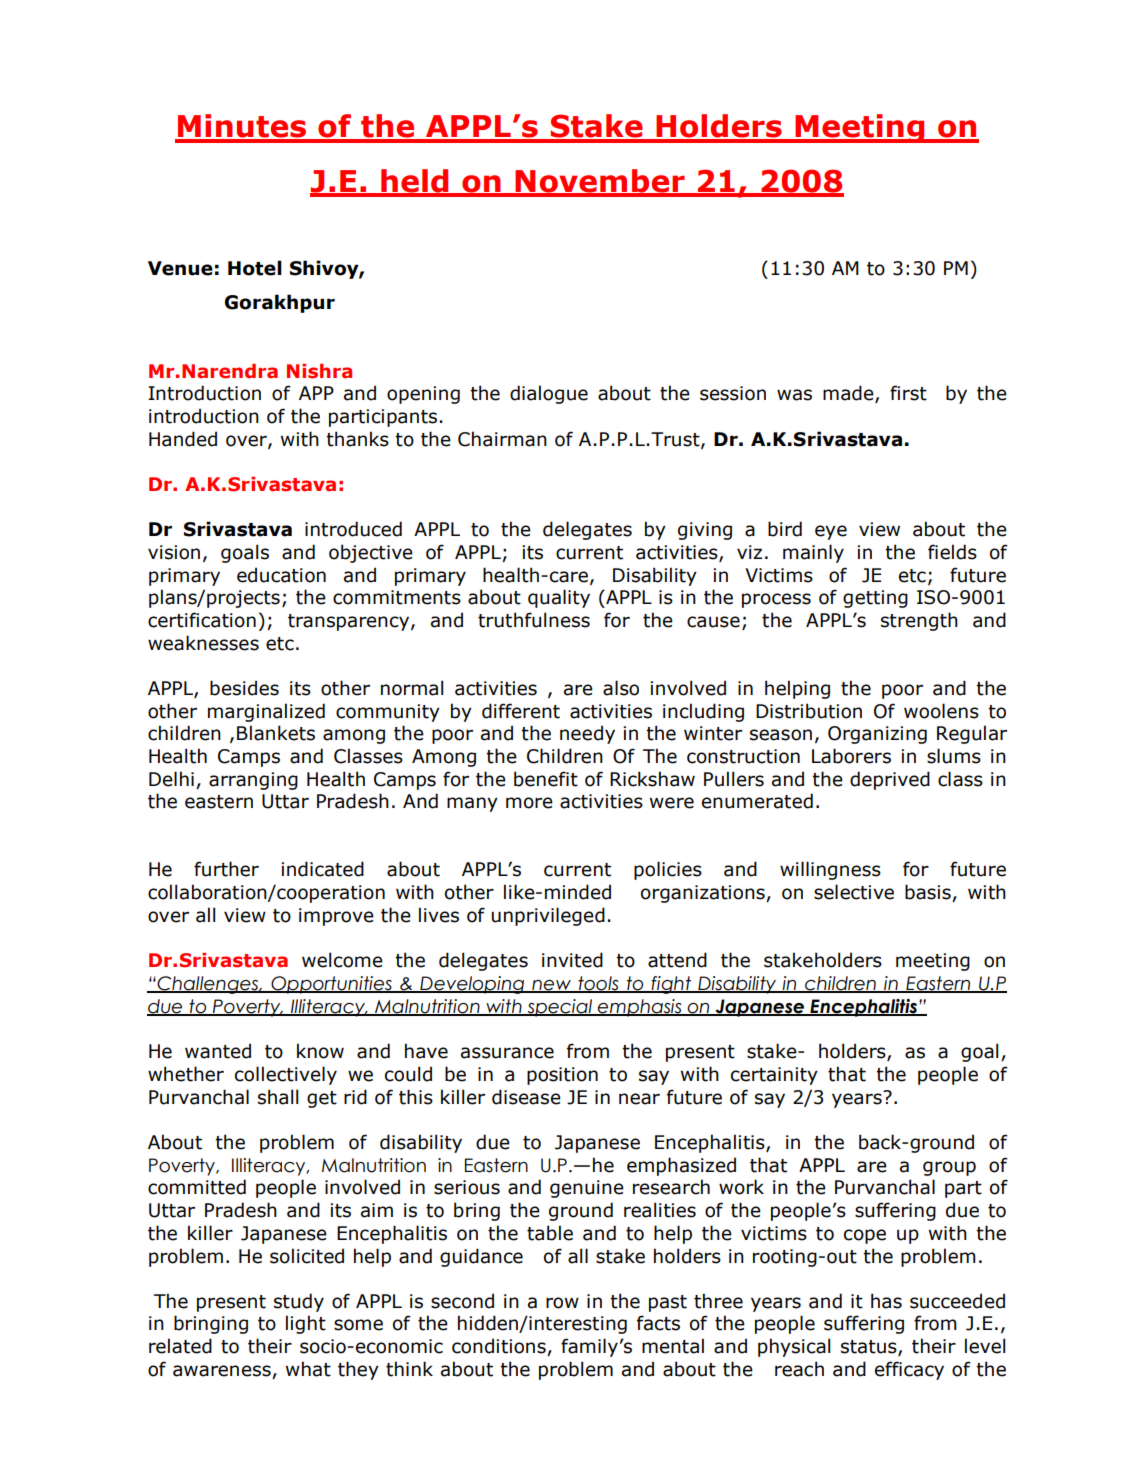 The width and height of the document is (1141, 1477). Describe the element at coordinates (266, 712) in the document. I see `marginalized` at that location.
